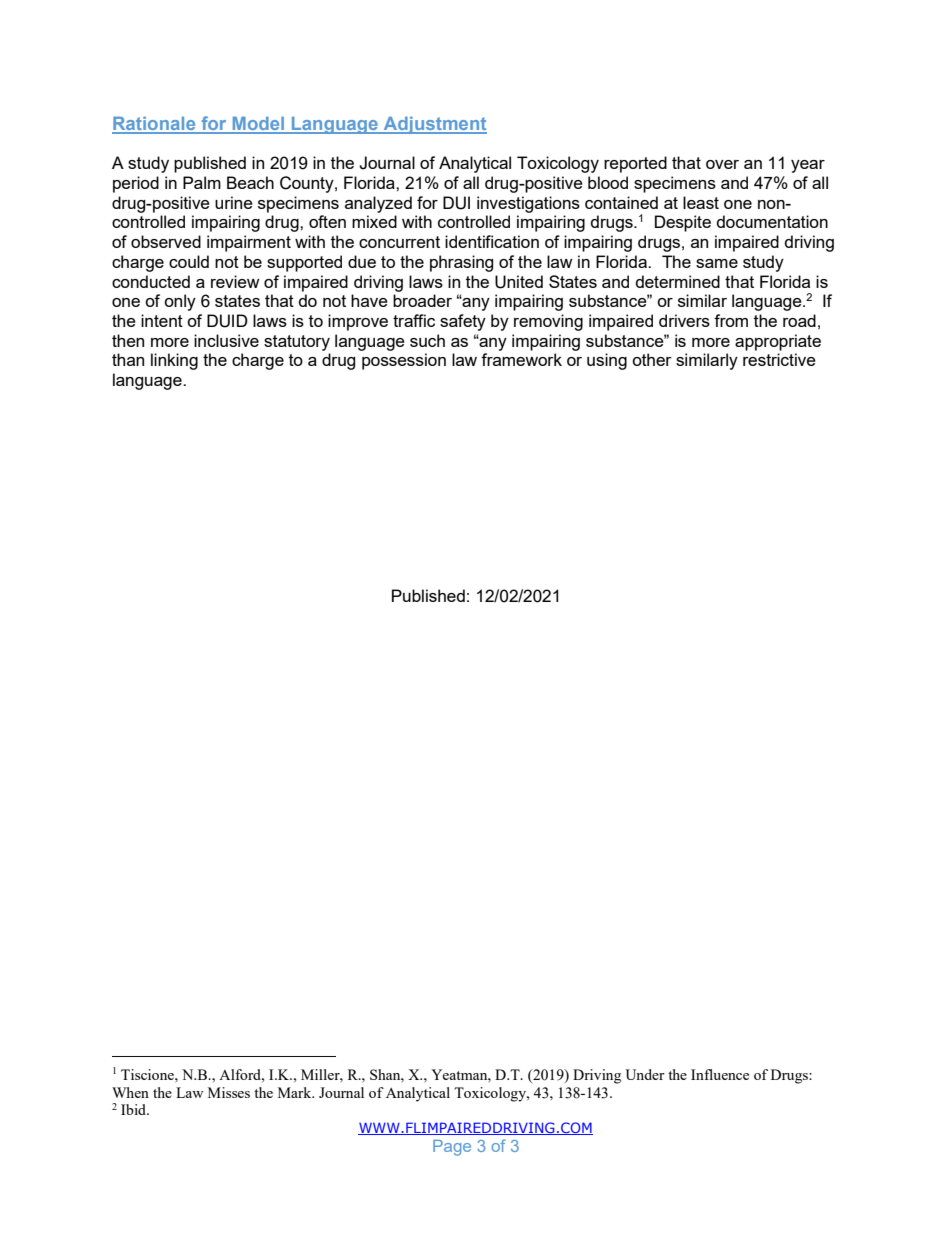 This screenshot has height=1233, width=952. I want to click on Page, so click(452, 1148).
